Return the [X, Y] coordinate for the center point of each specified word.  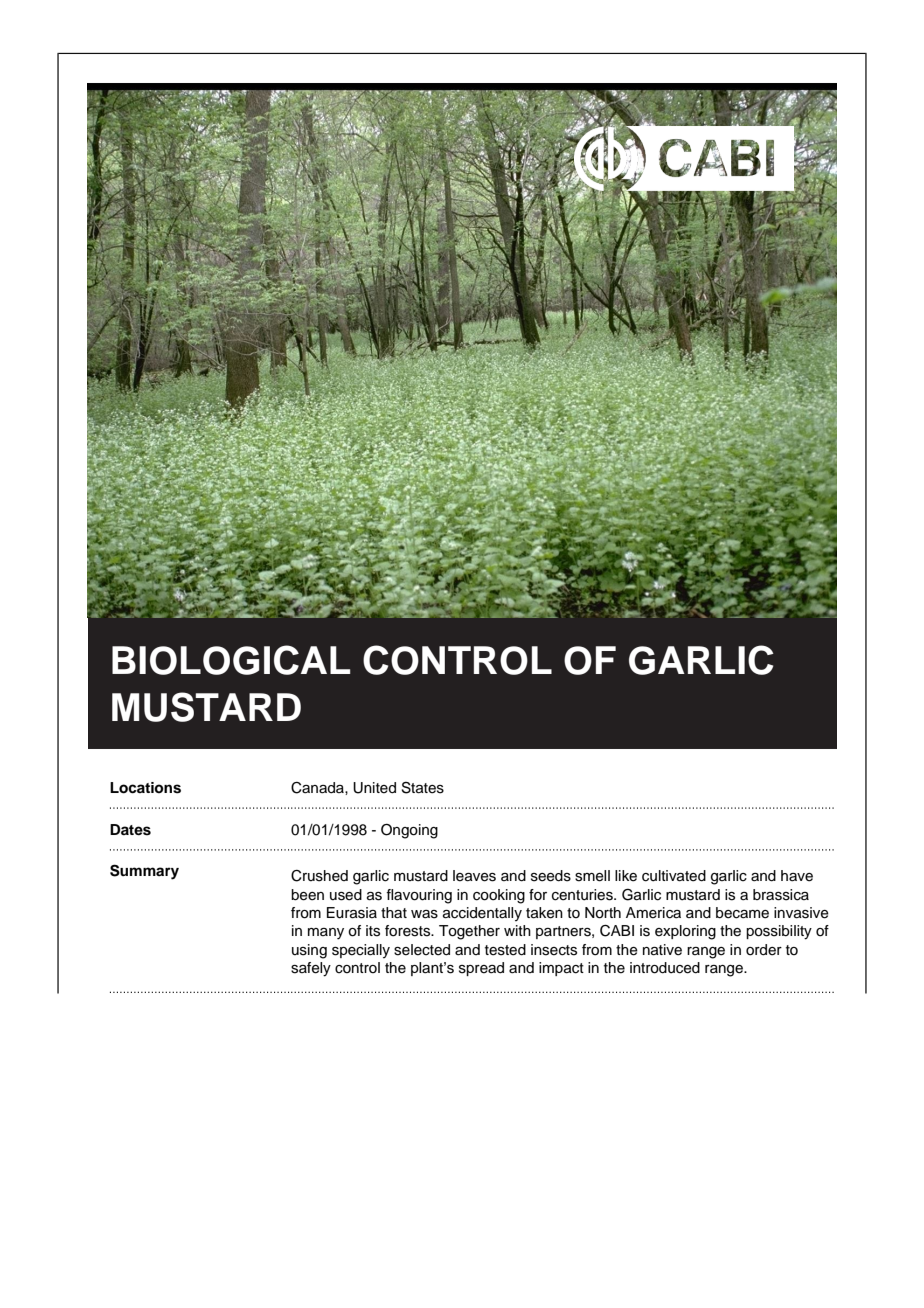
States [423, 787]
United [374, 788]
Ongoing [409, 831]
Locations [145, 788]
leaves [474, 876]
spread [481, 969]
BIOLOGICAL [231, 660]
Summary [144, 872]
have [797, 876]
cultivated [674, 876]
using [309, 951]
